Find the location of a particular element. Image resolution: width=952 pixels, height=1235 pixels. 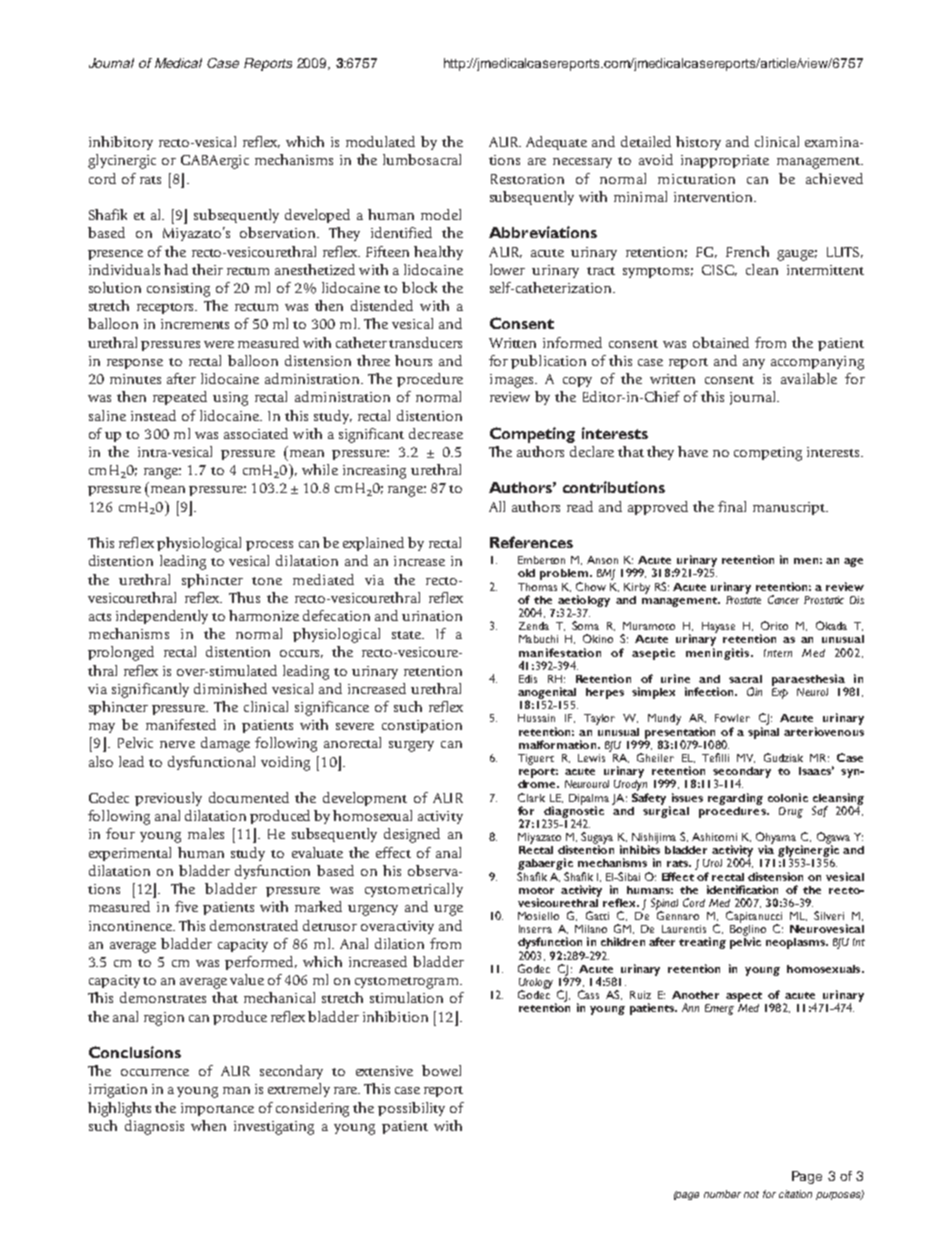

meningitis is located at coordinates (719, 654).
